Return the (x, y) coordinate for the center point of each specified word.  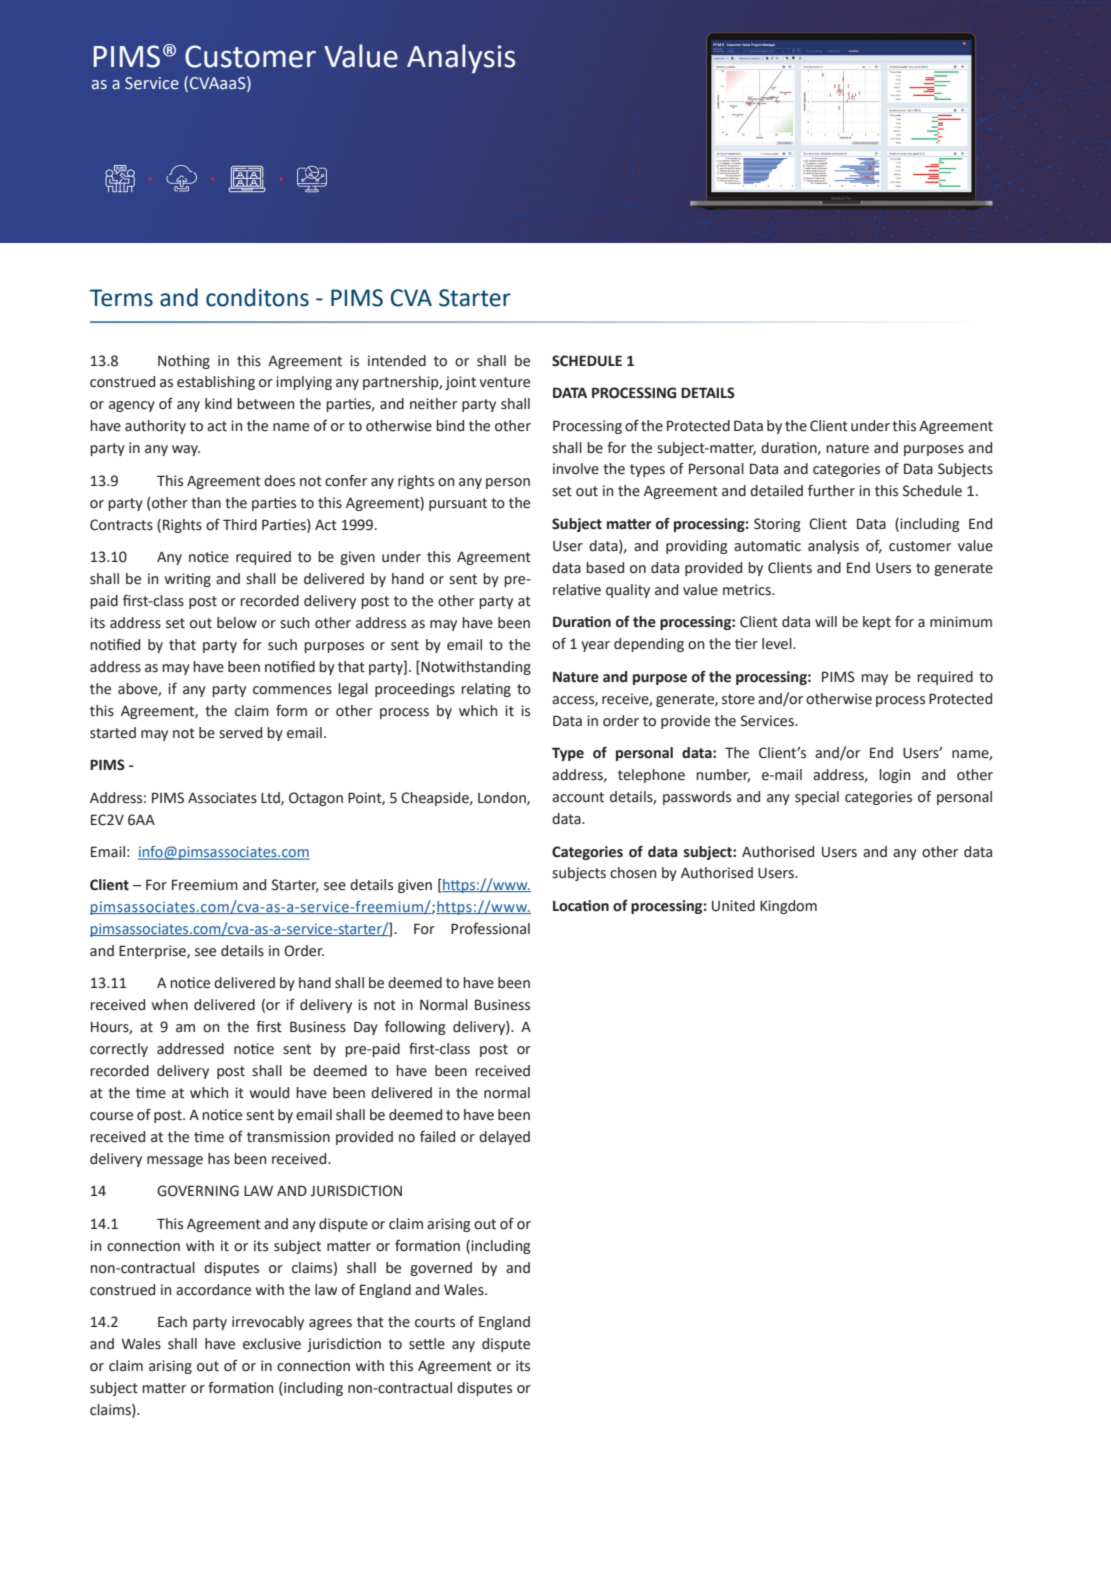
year (595, 646)
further (831, 490)
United (733, 906)
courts (435, 1322)
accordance (213, 1290)
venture (504, 382)
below (237, 623)
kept (877, 623)
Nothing (184, 362)
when (170, 1005)
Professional (490, 929)
